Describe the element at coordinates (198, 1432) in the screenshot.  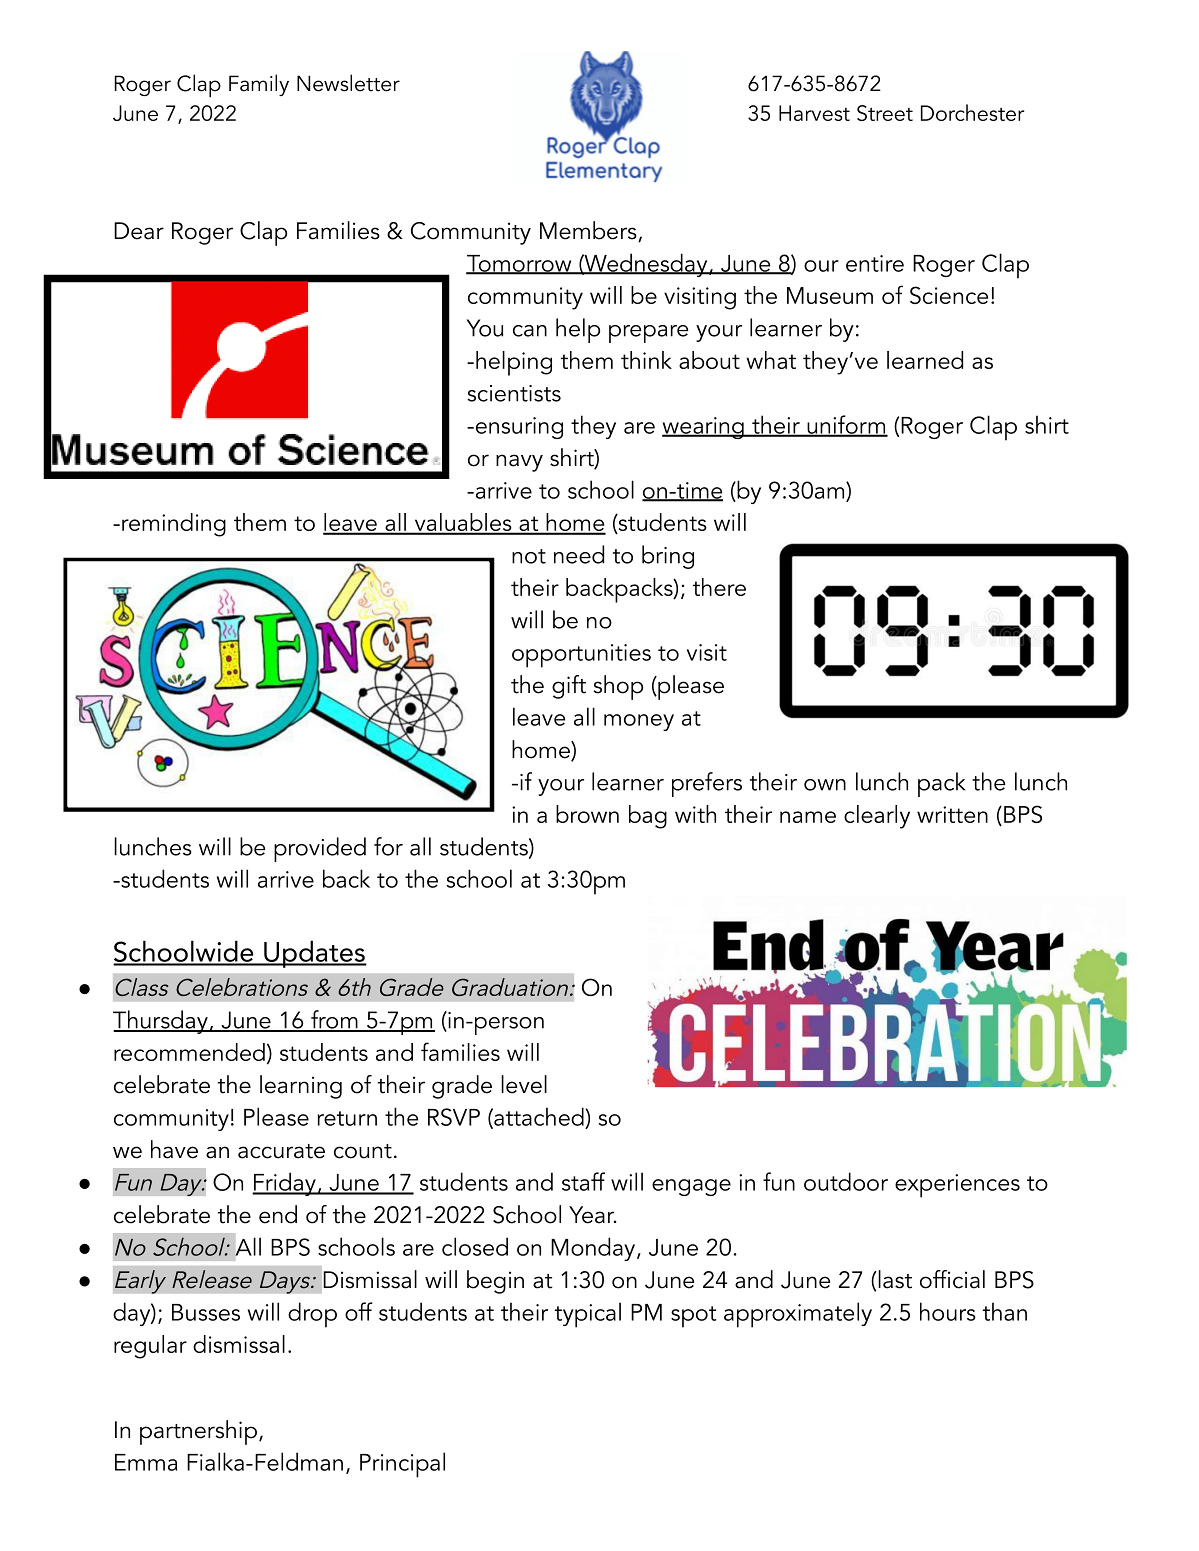
I see `partnership` at that location.
